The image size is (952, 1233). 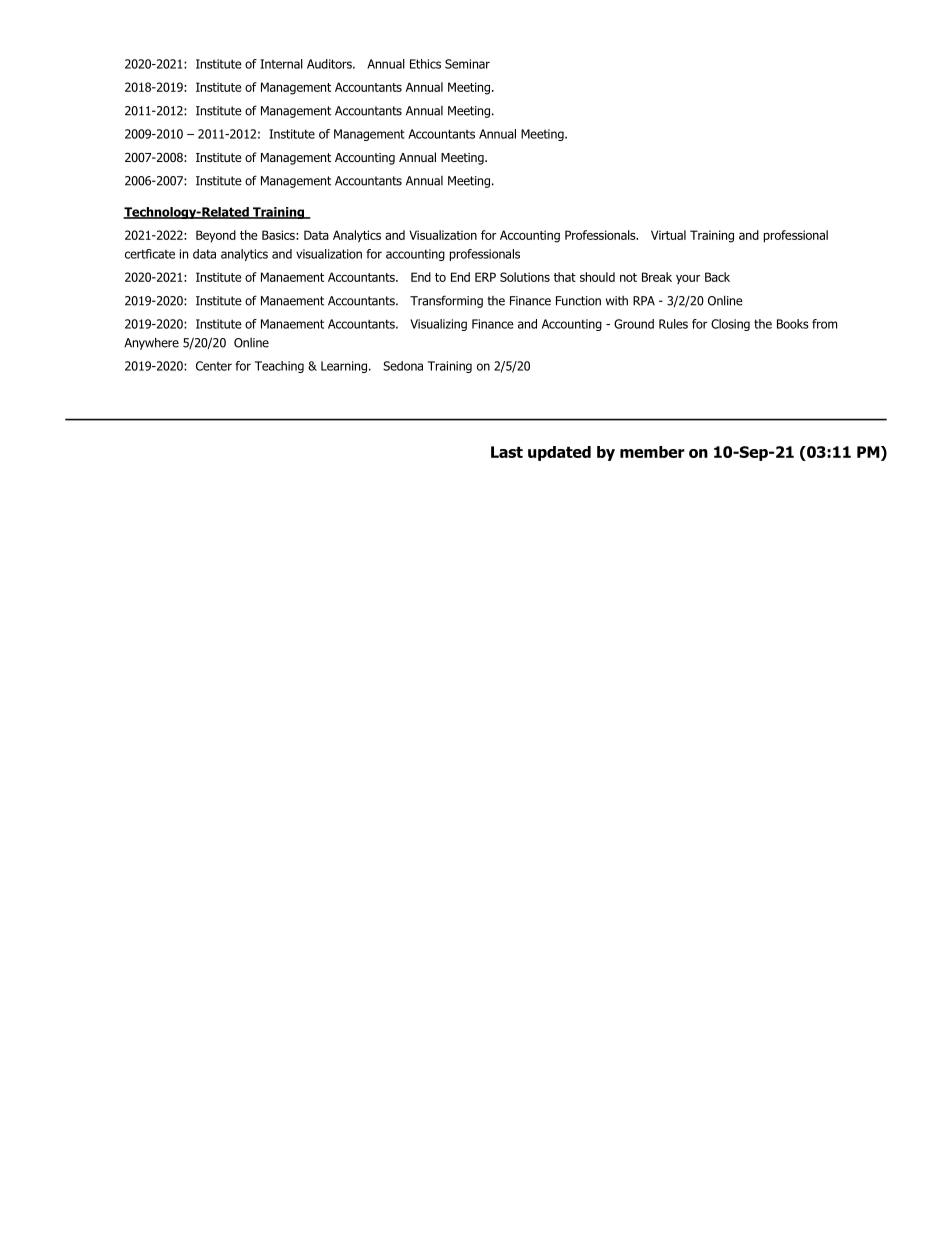 I want to click on Teaching, so click(x=279, y=367).
